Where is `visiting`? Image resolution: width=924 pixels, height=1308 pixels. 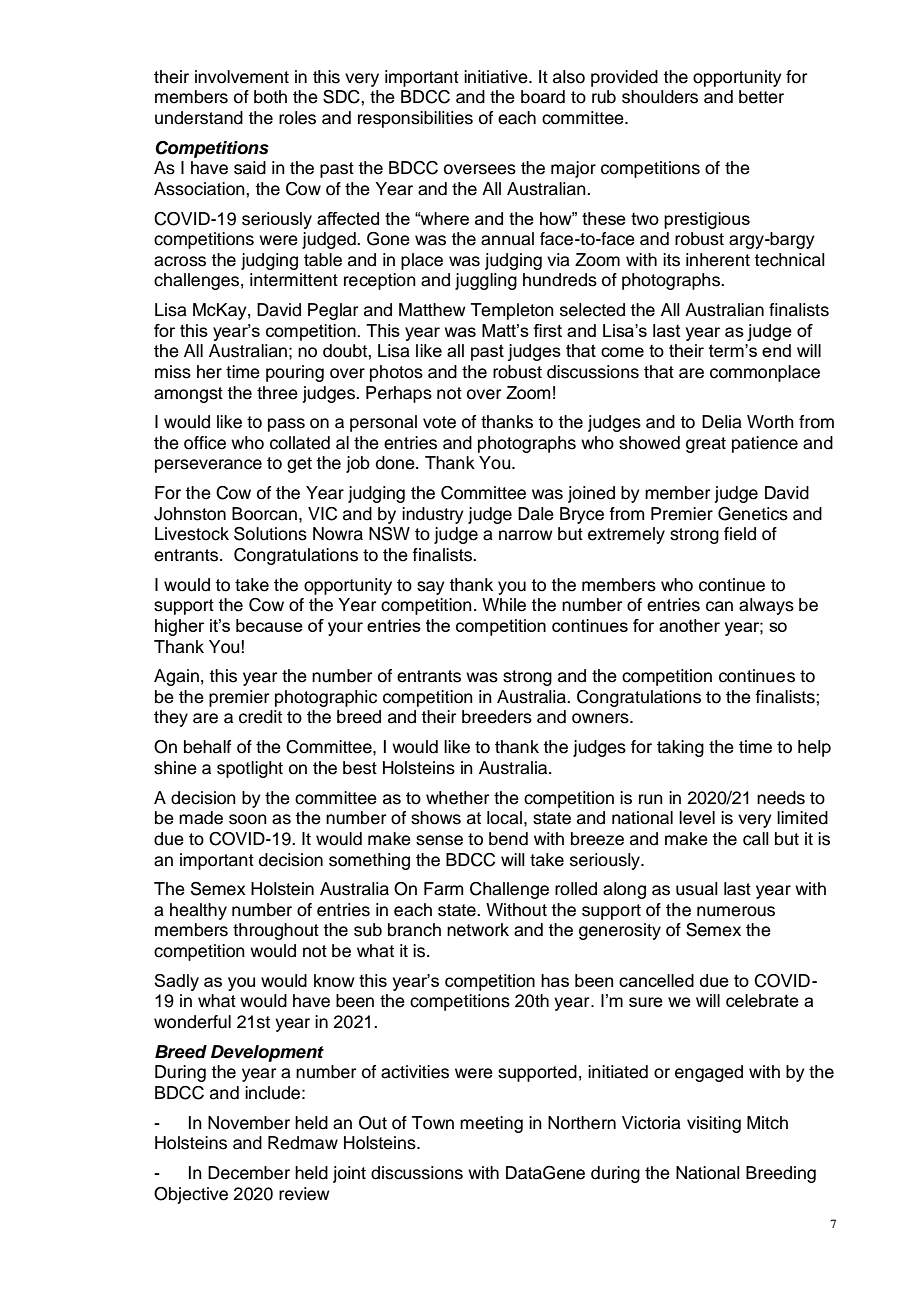
visiting is located at coordinates (714, 1124).
